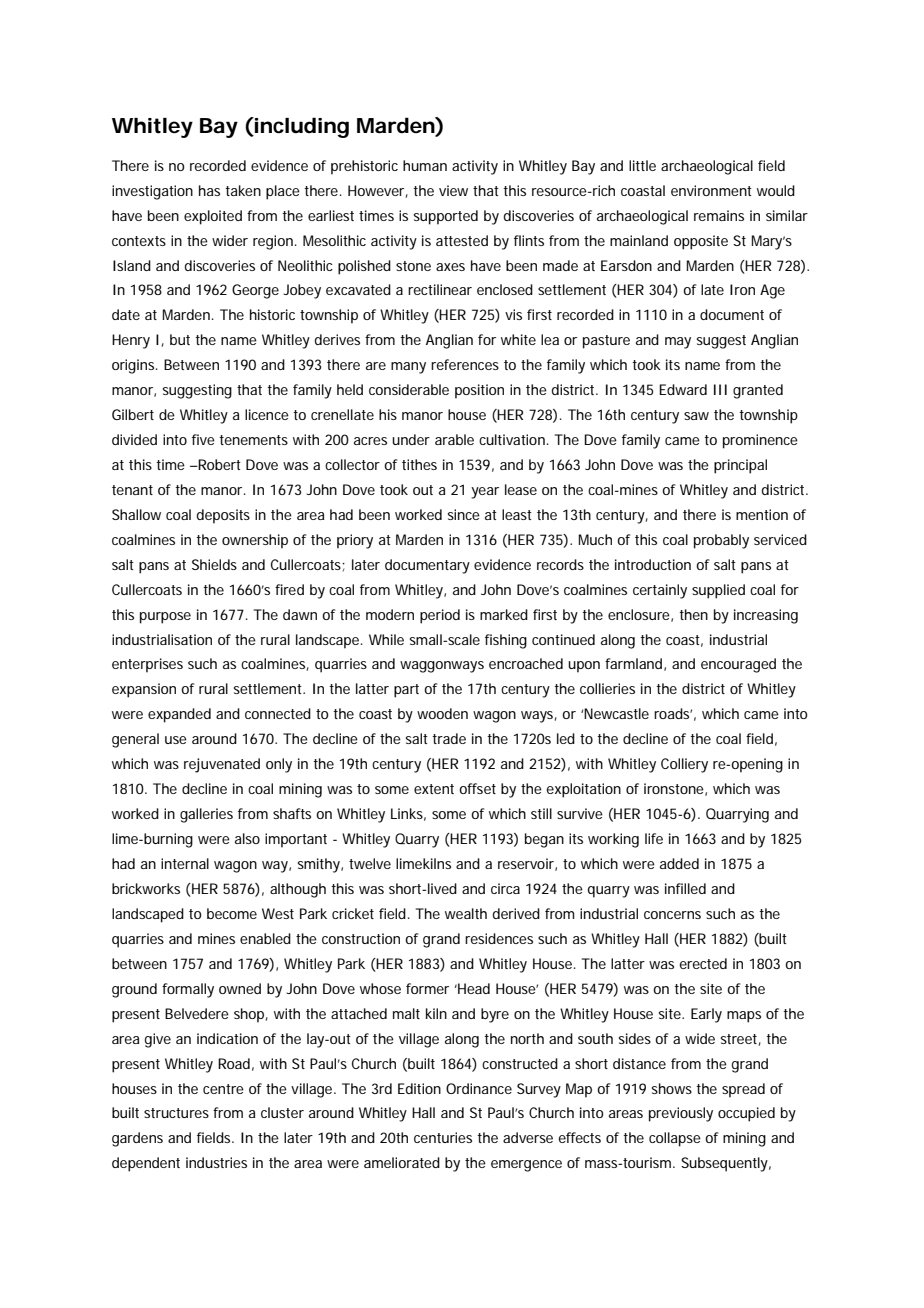  I want to click on Robert, so click(219, 464).
